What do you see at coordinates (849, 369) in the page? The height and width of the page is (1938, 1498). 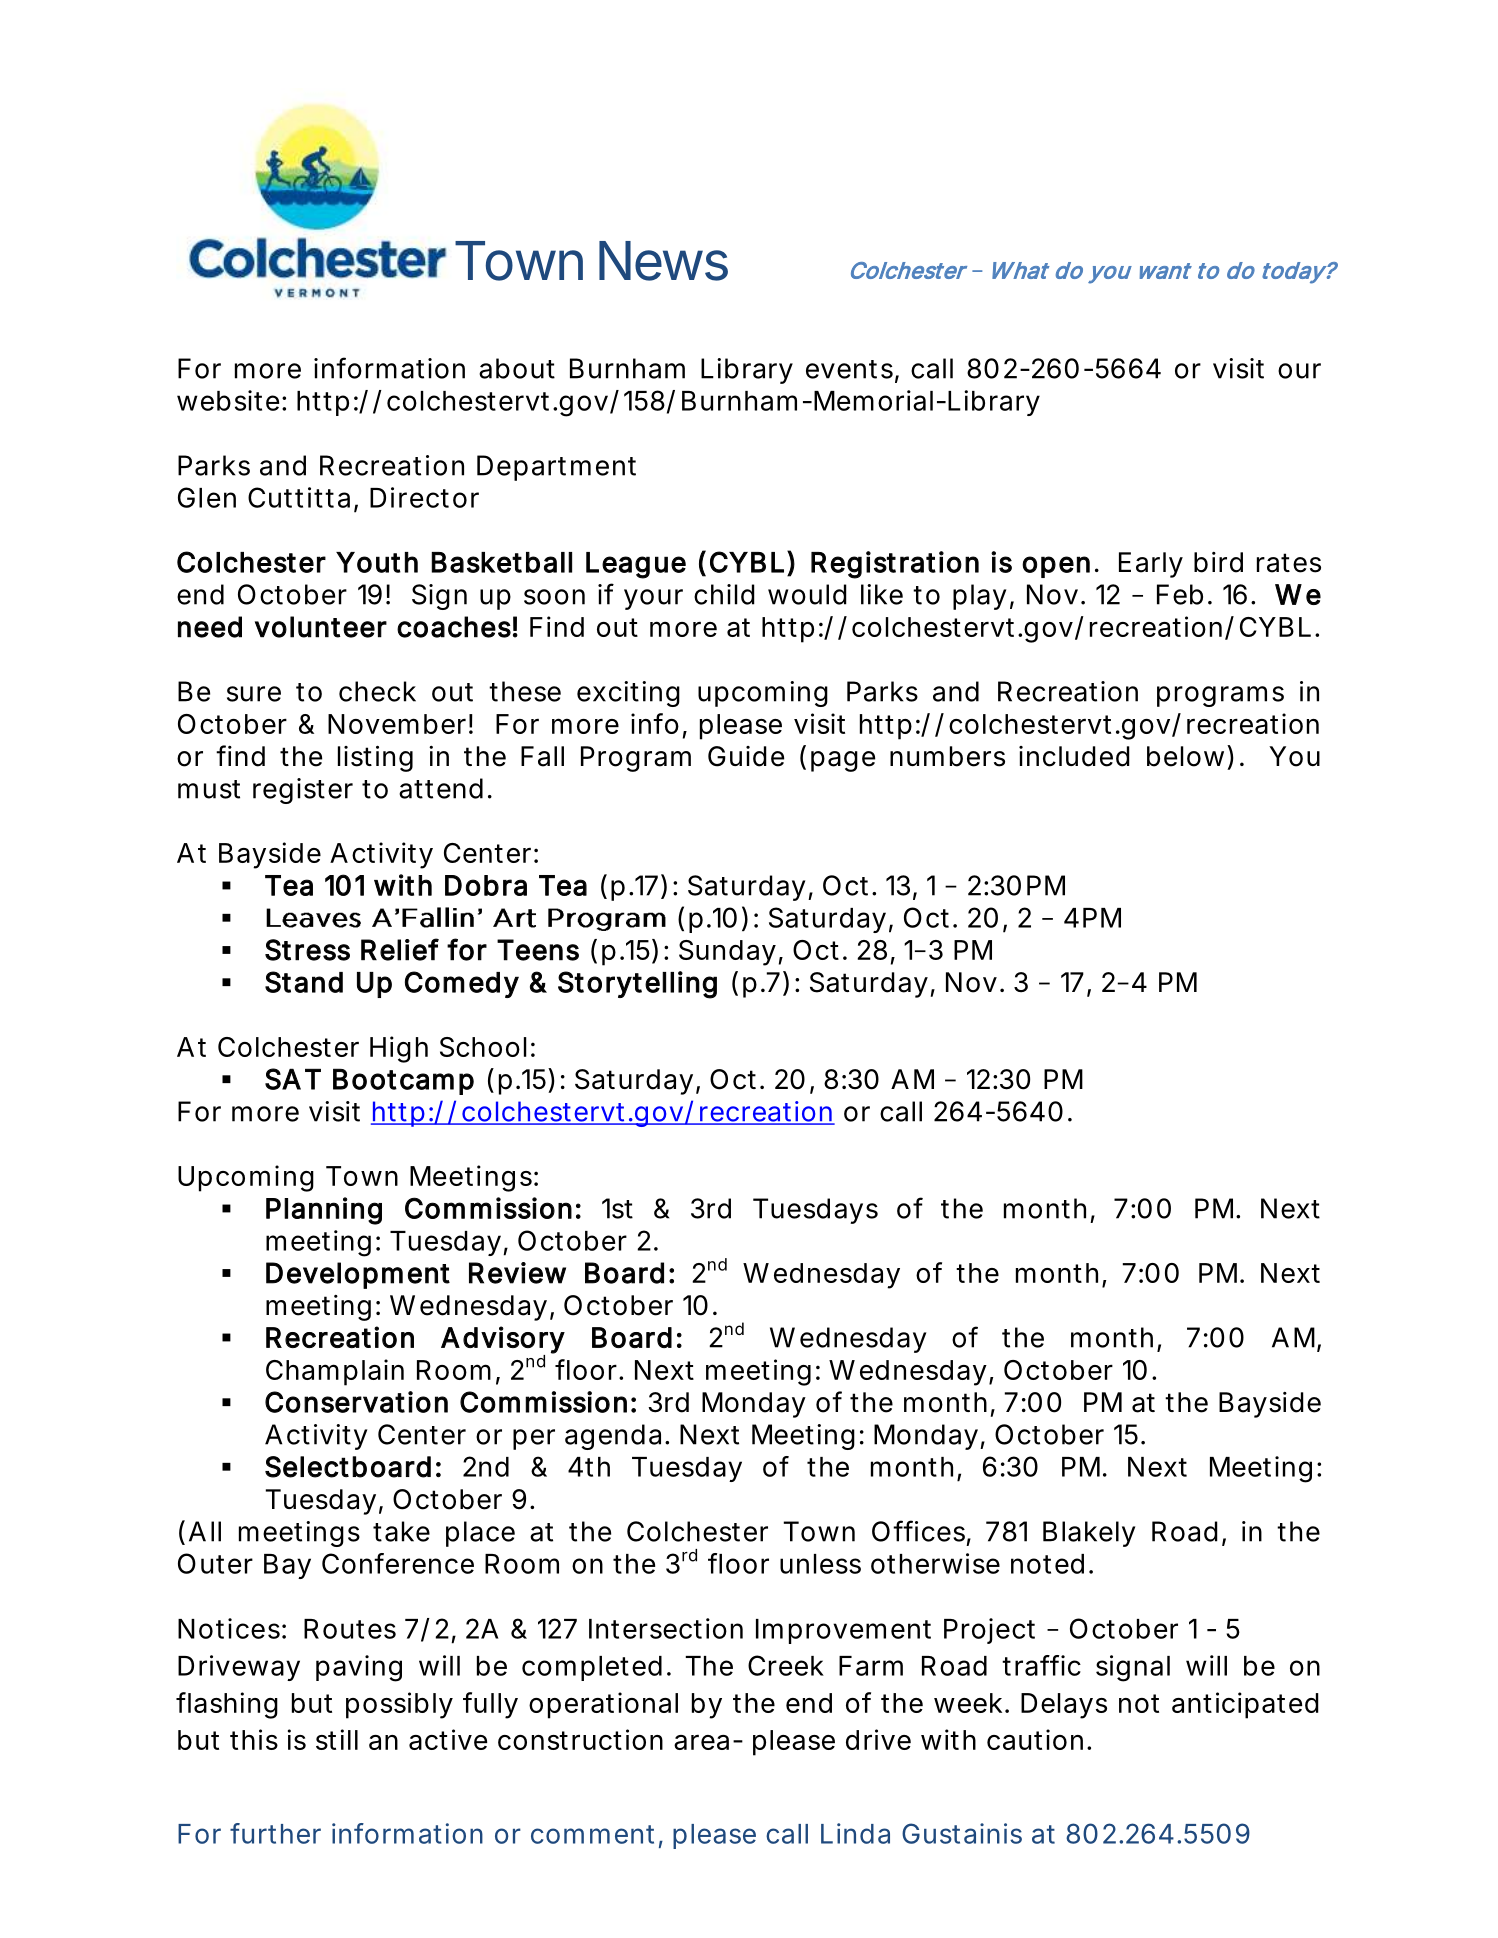 I see `events` at bounding box center [849, 369].
